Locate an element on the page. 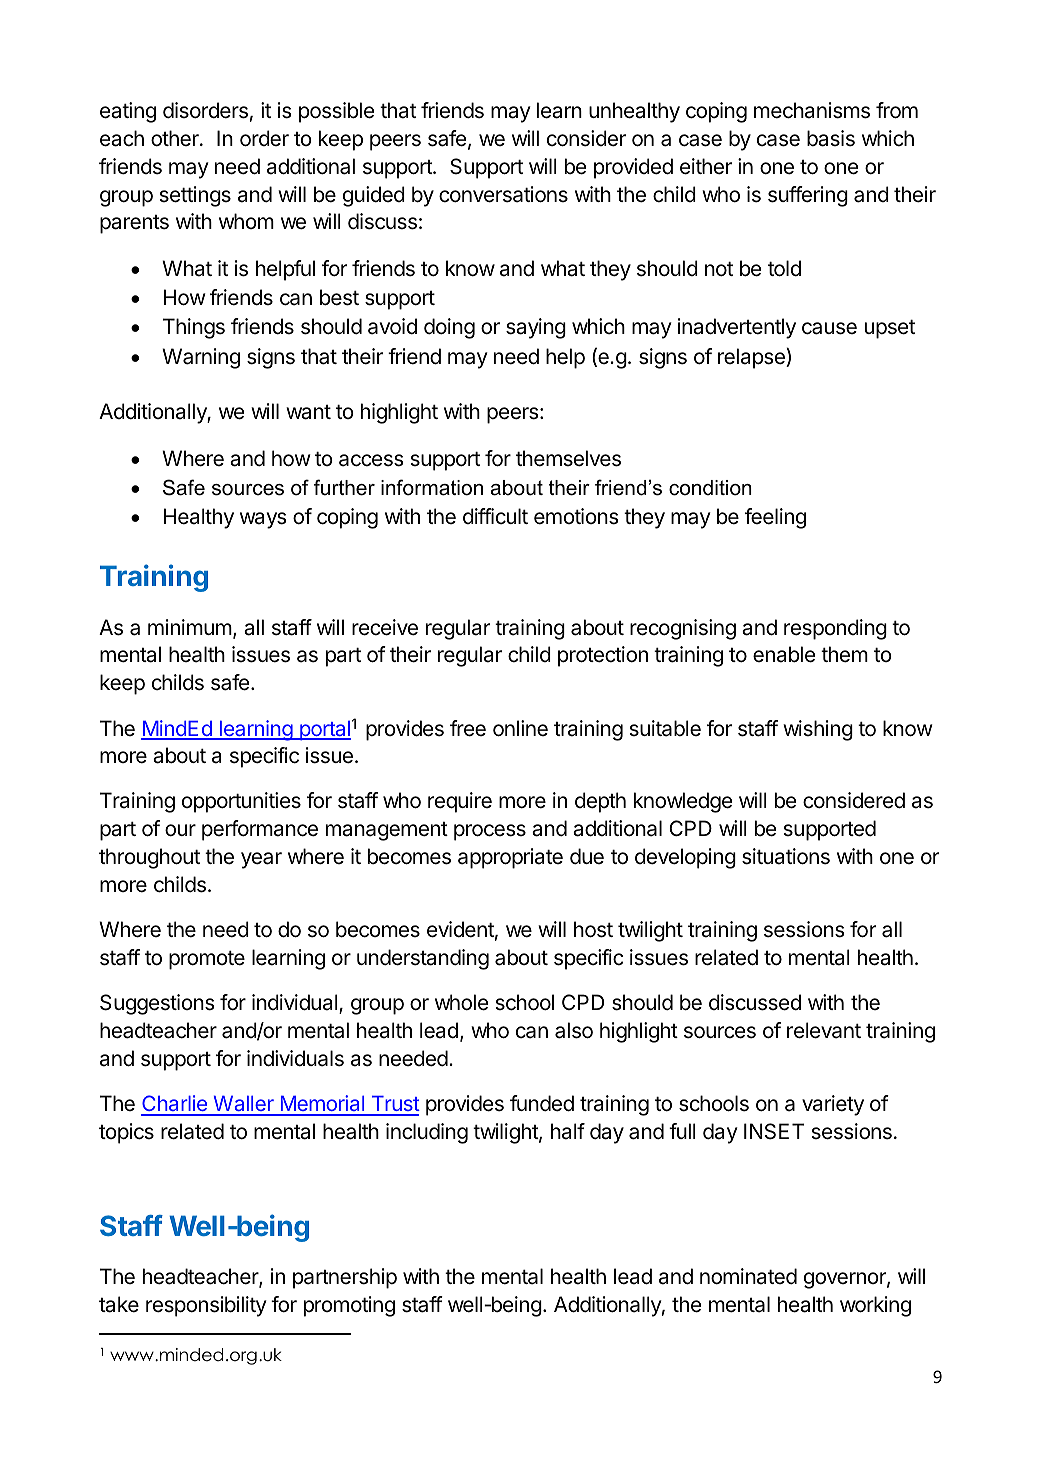  promoting is located at coordinates (349, 1306).
